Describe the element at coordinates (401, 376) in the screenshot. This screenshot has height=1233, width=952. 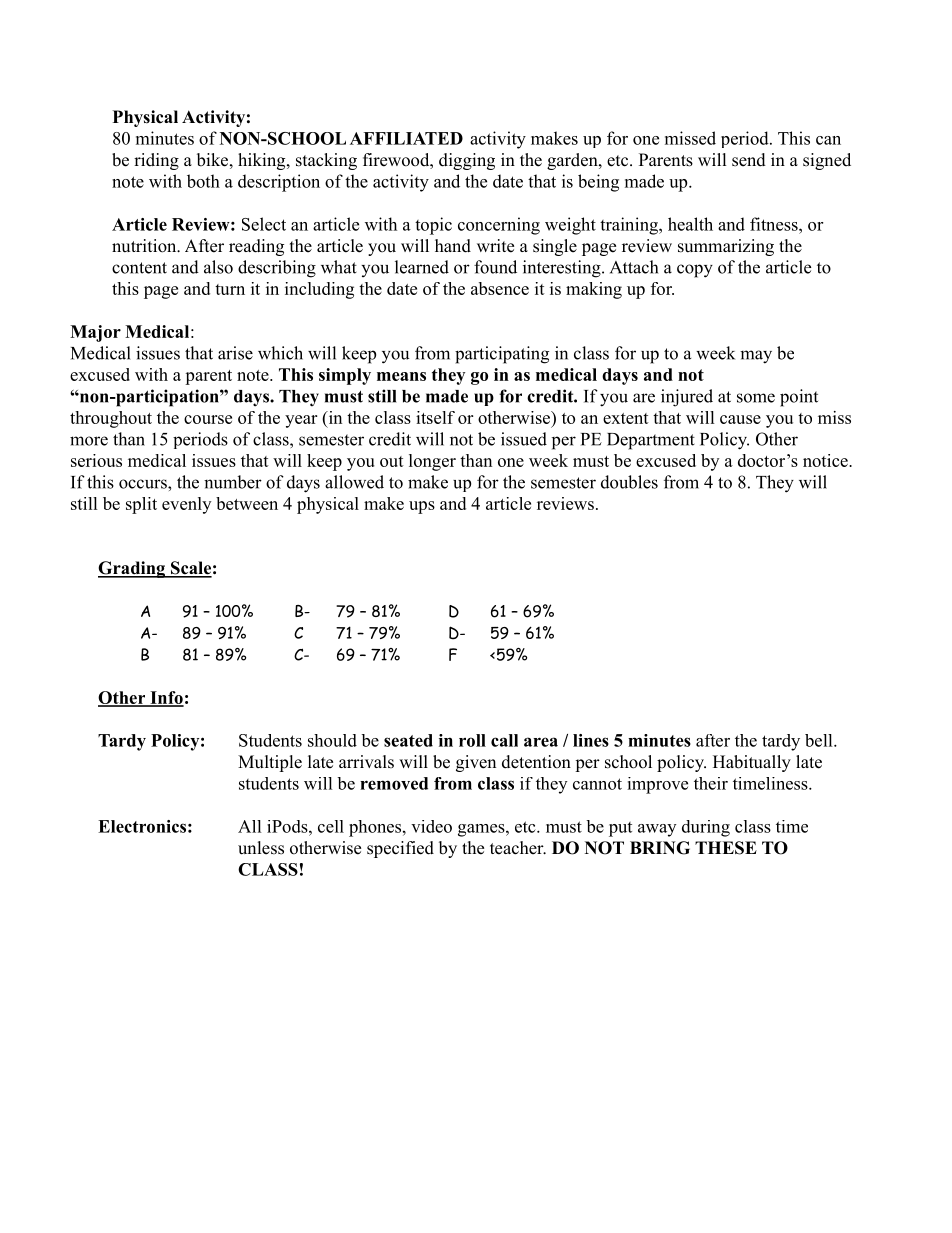
I see `means` at that location.
